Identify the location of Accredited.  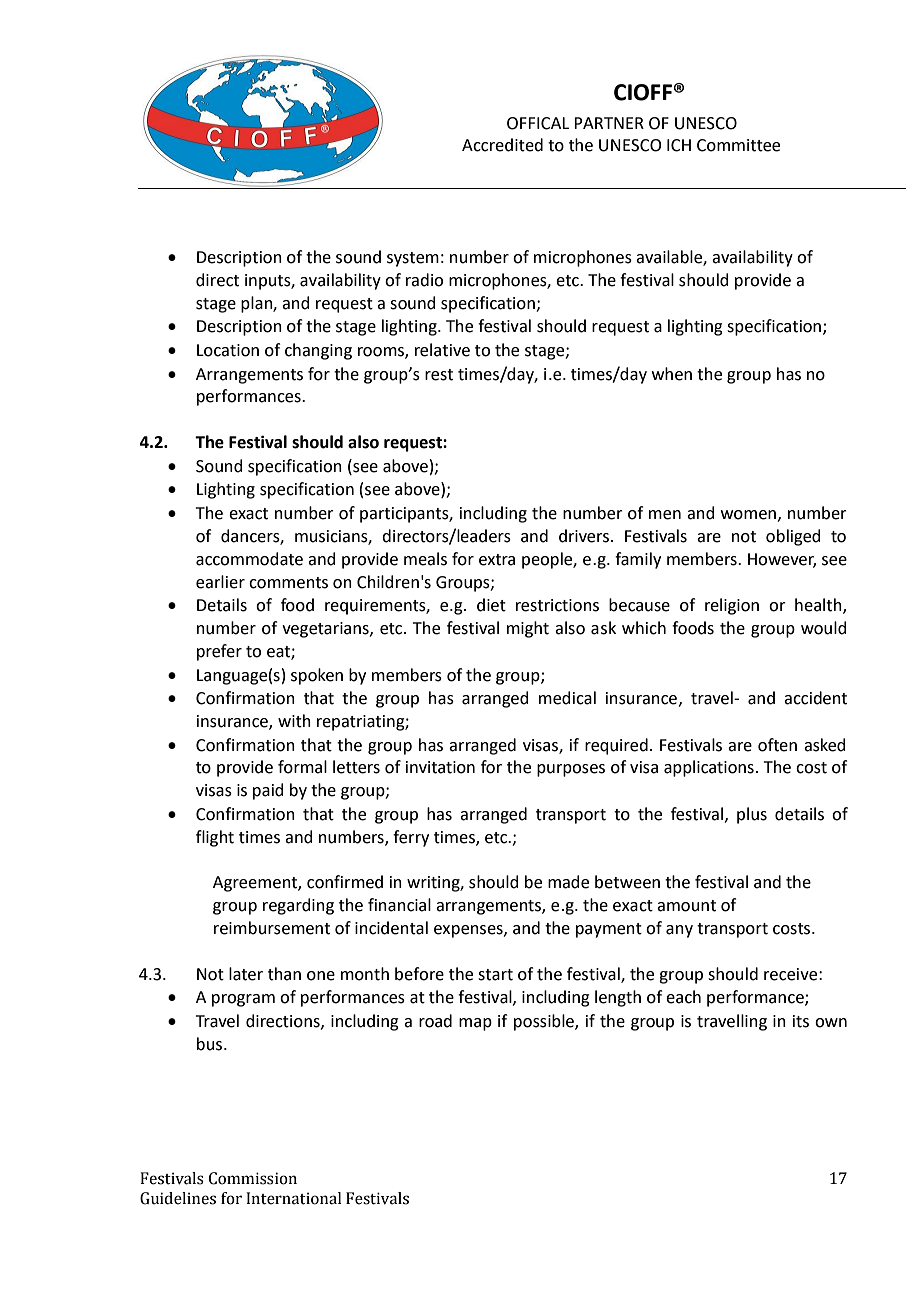
(502, 145).
